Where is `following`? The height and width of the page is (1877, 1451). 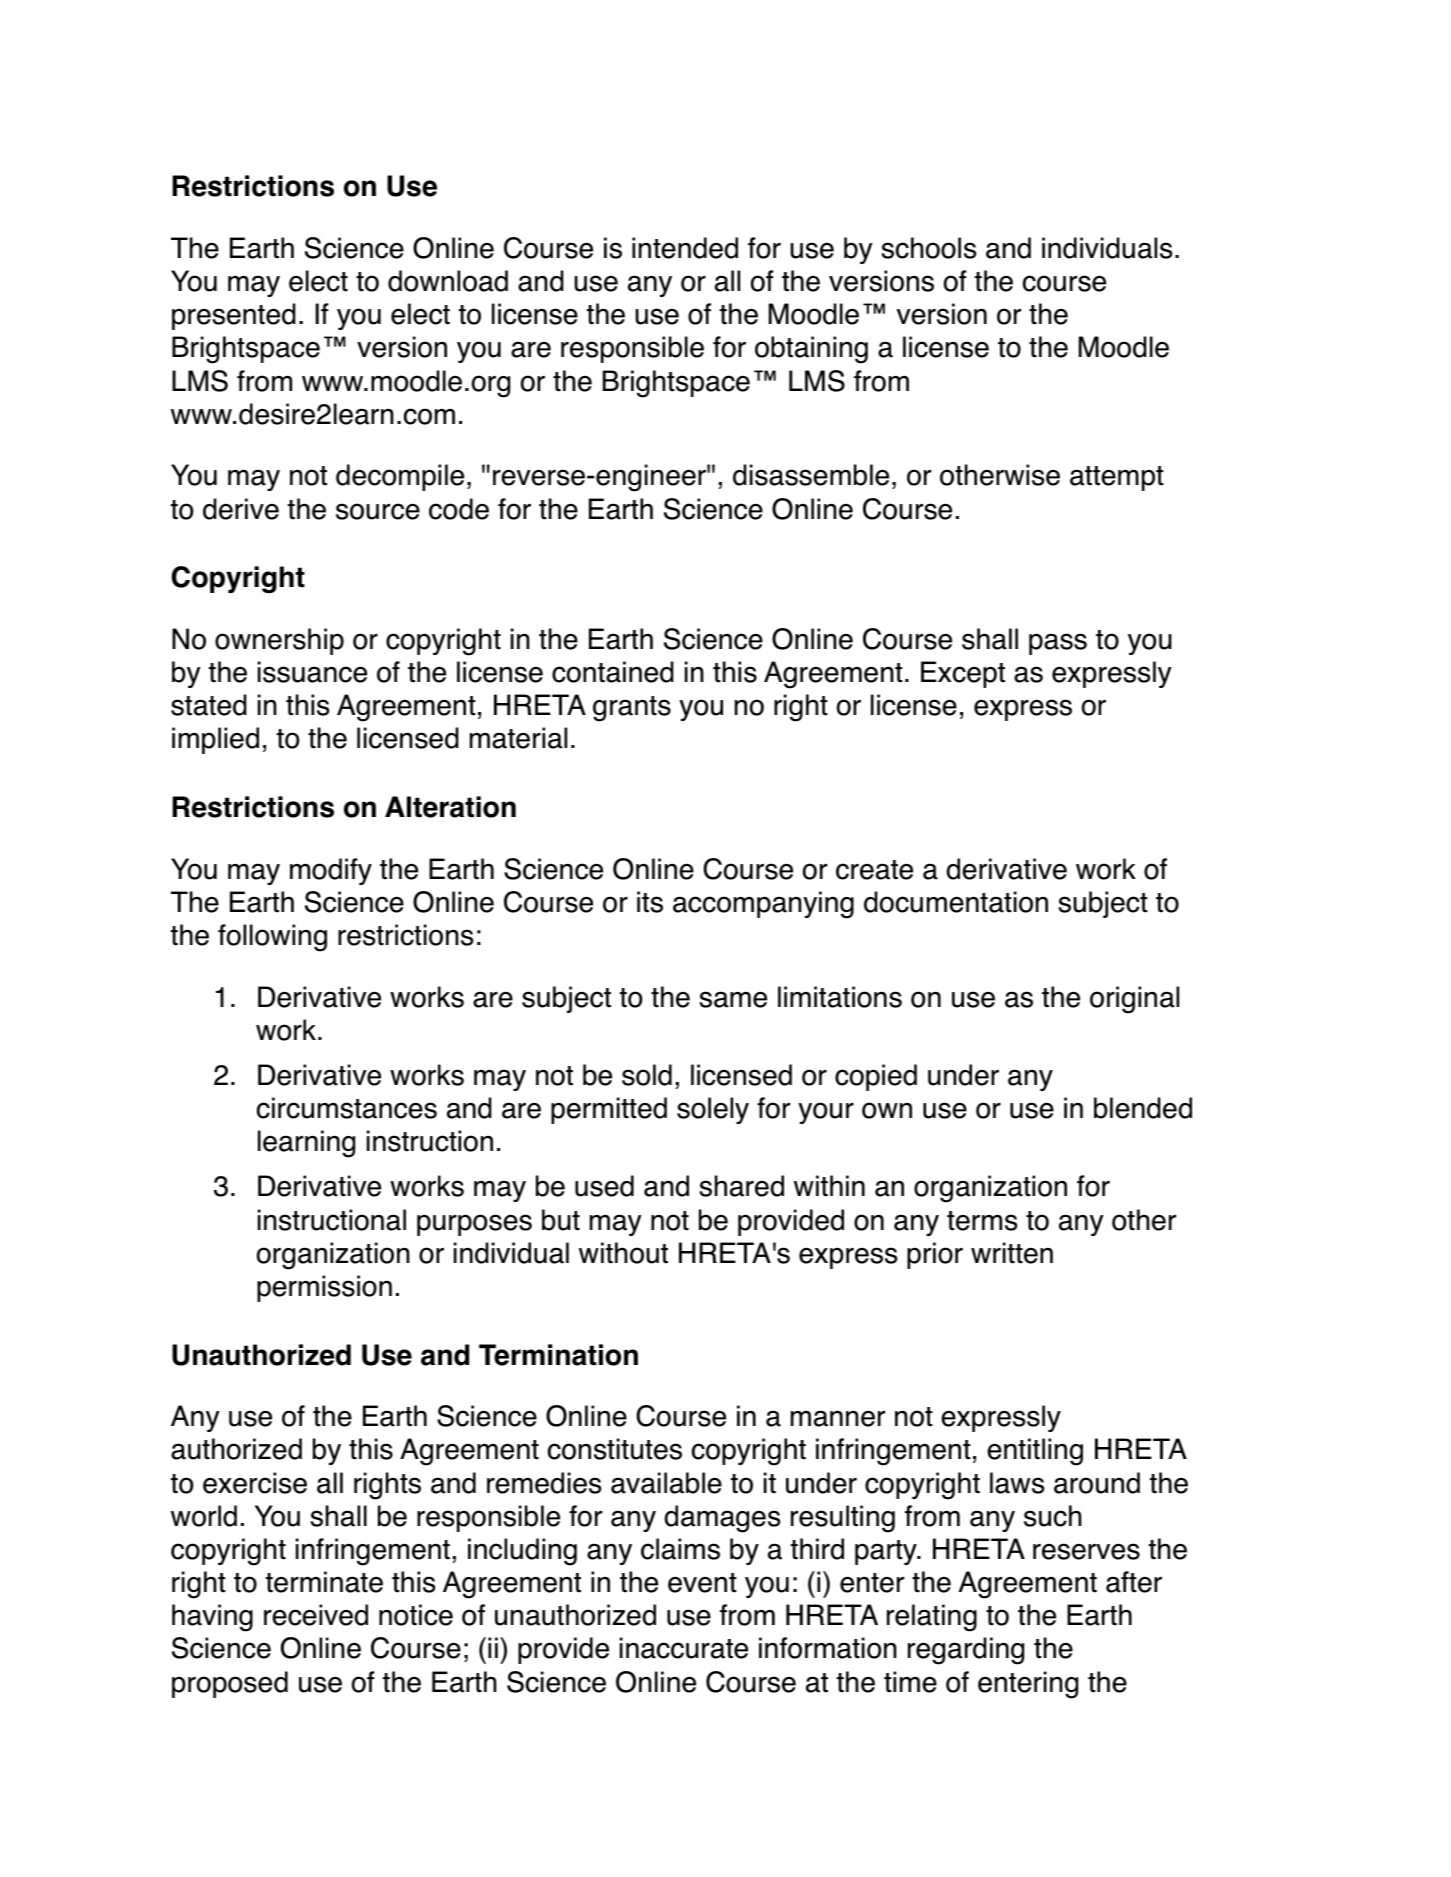
following is located at coordinates (272, 938).
